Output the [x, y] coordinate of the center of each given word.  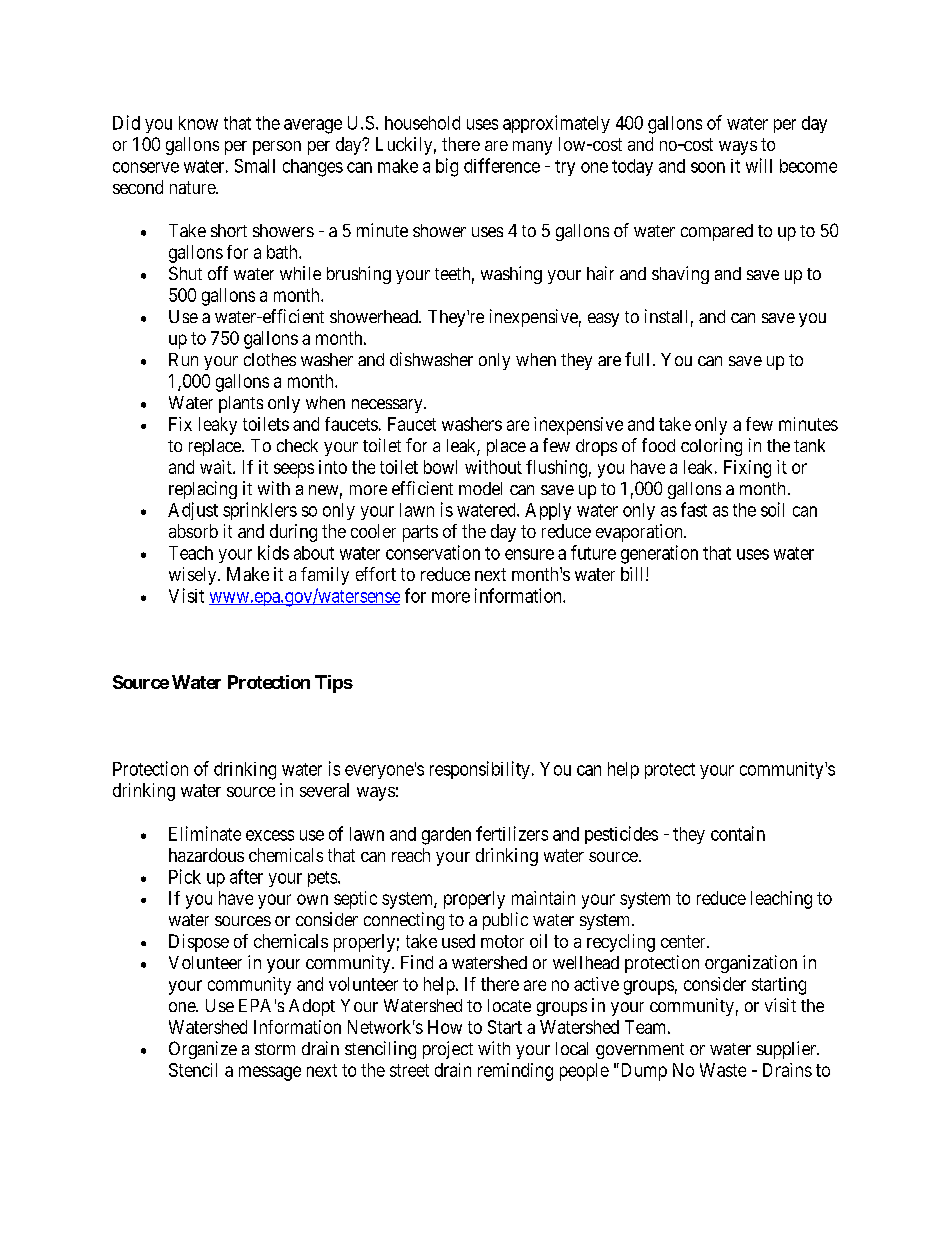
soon [708, 167]
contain [738, 833]
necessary [388, 406]
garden [446, 836]
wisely [194, 576]
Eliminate [205, 833]
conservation [433, 552]
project [448, 1050]
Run [183, 359]
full [637, 359]
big [447, 167]
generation [659, 554]
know [198, 123]
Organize [203, 1050]
